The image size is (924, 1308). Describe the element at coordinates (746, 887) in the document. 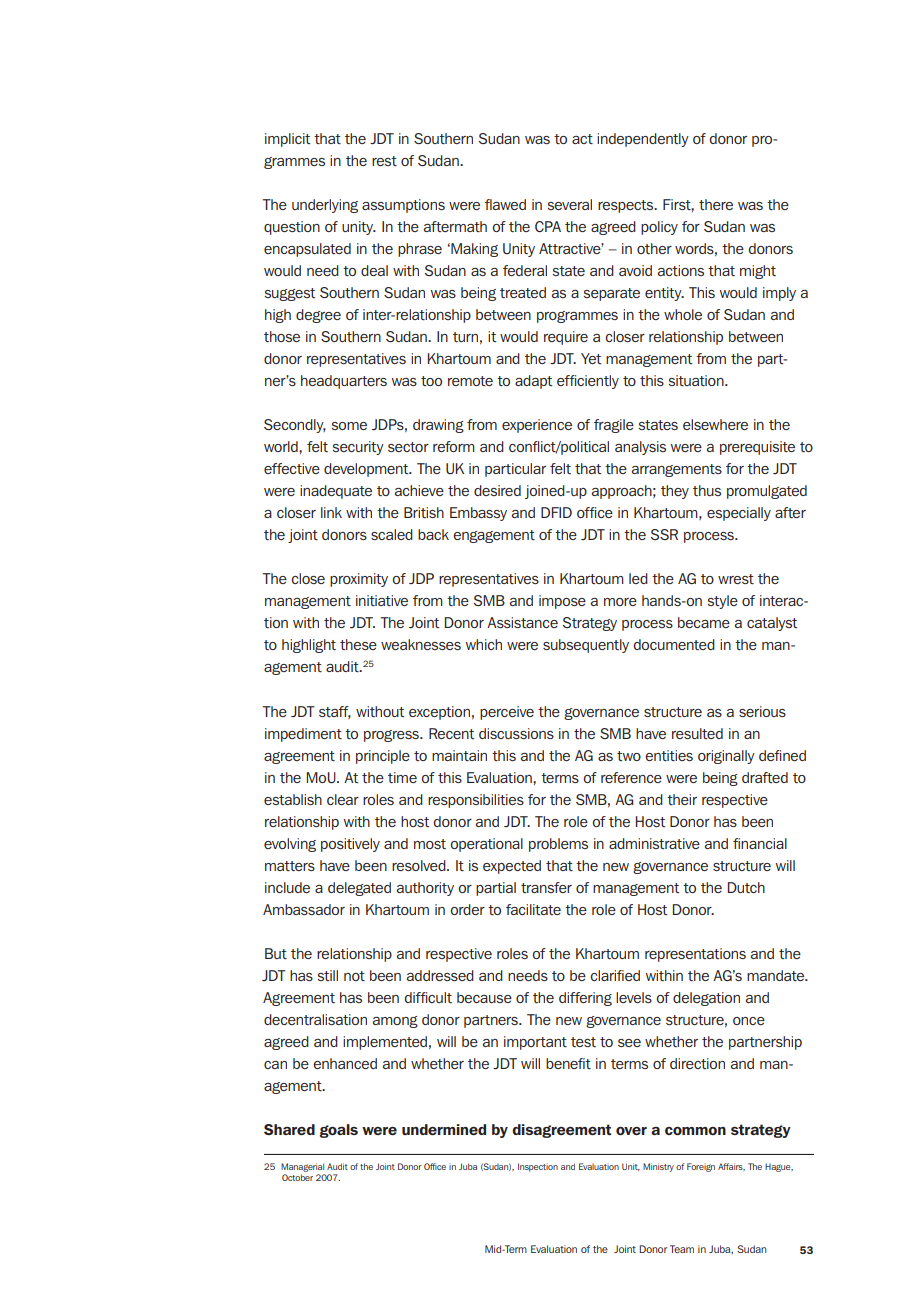

I see `Dutch` at that location.
